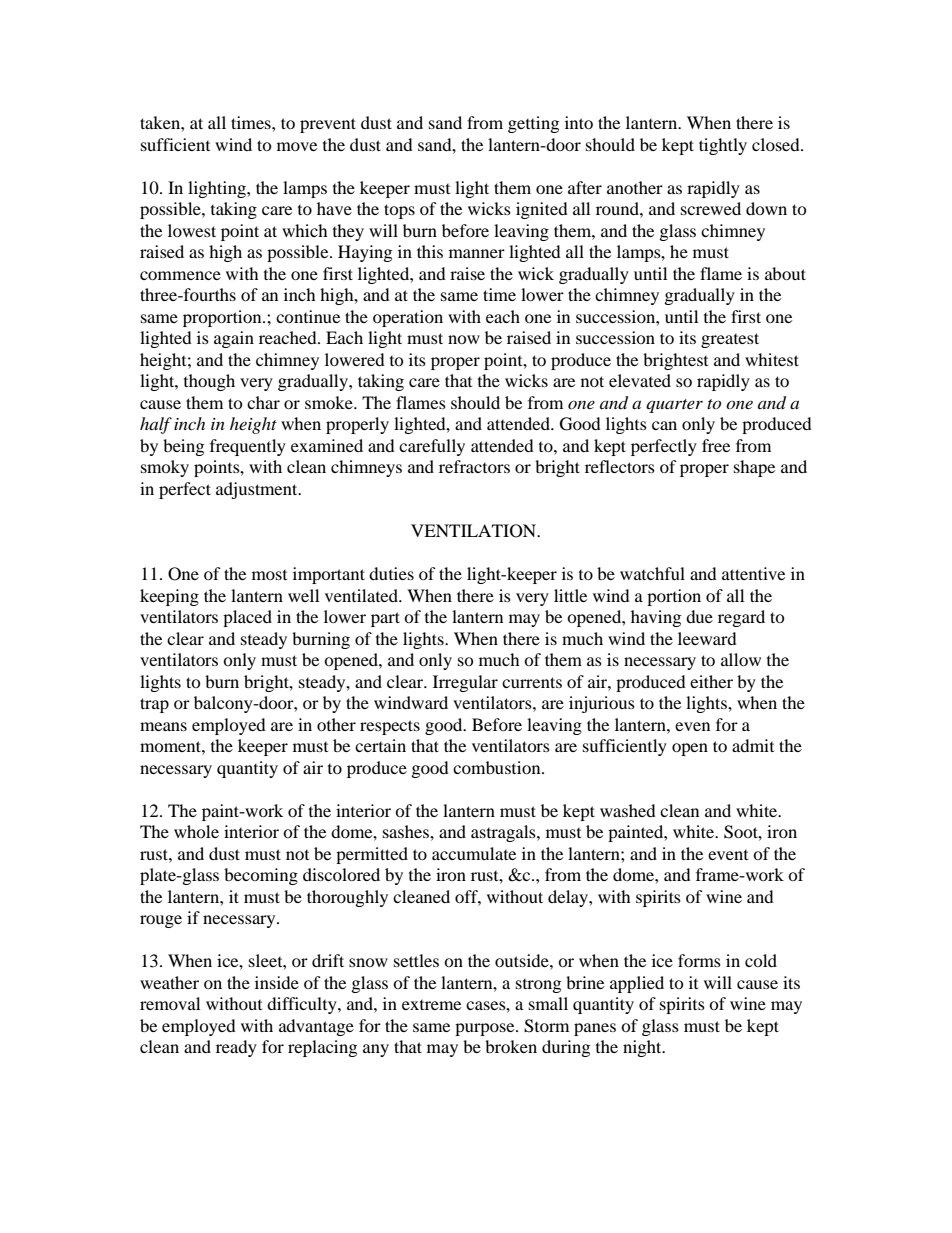 This screenshot has width=952, height=1233. Describe the element at coordinates (723, 146) in the screenshot. I see `tightly` at that location.
